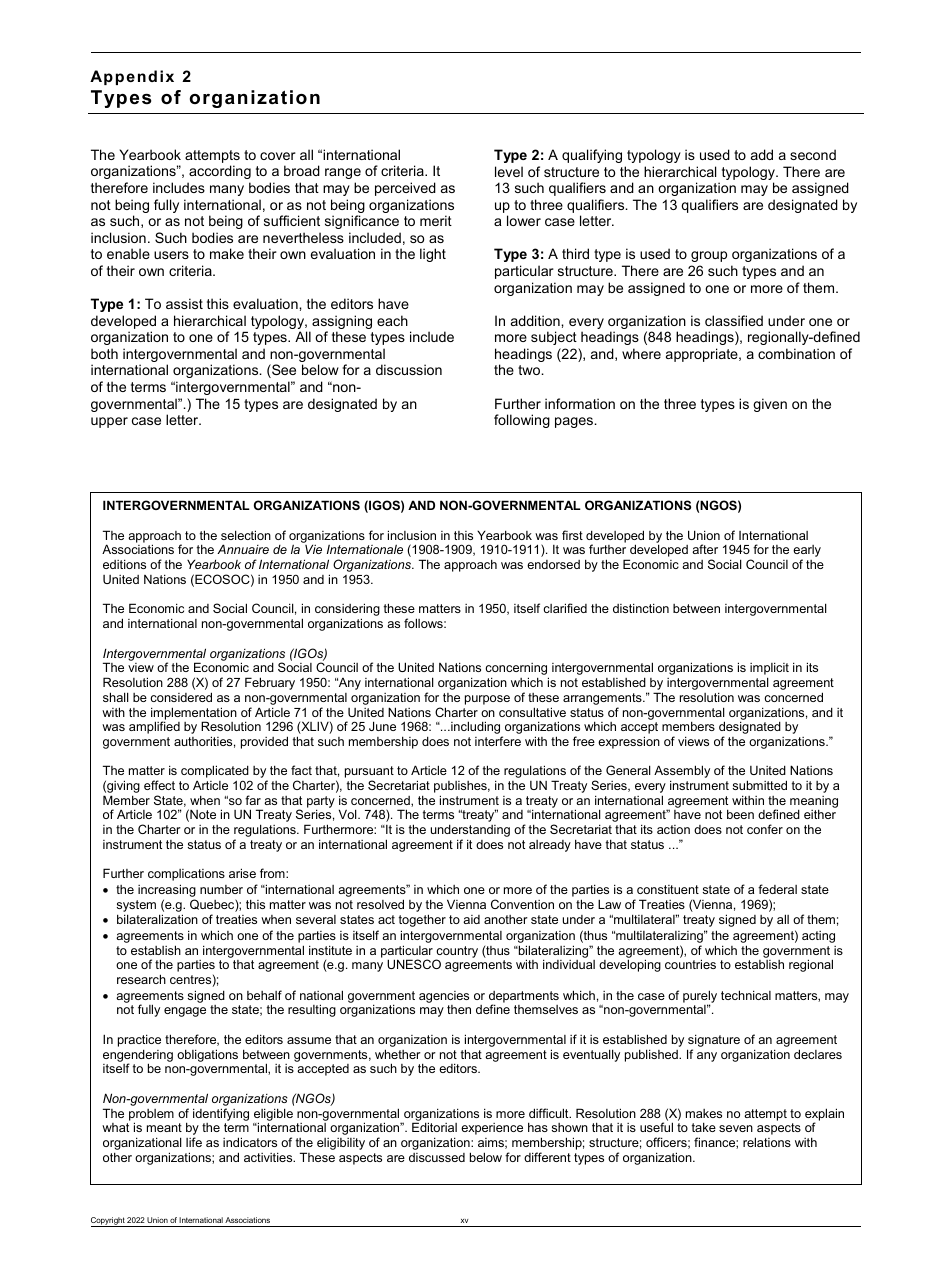 The height and width of the image is (1271, 952). Describe the element at coordinates (769, 670) in the image. I see `implicit` at that location.
